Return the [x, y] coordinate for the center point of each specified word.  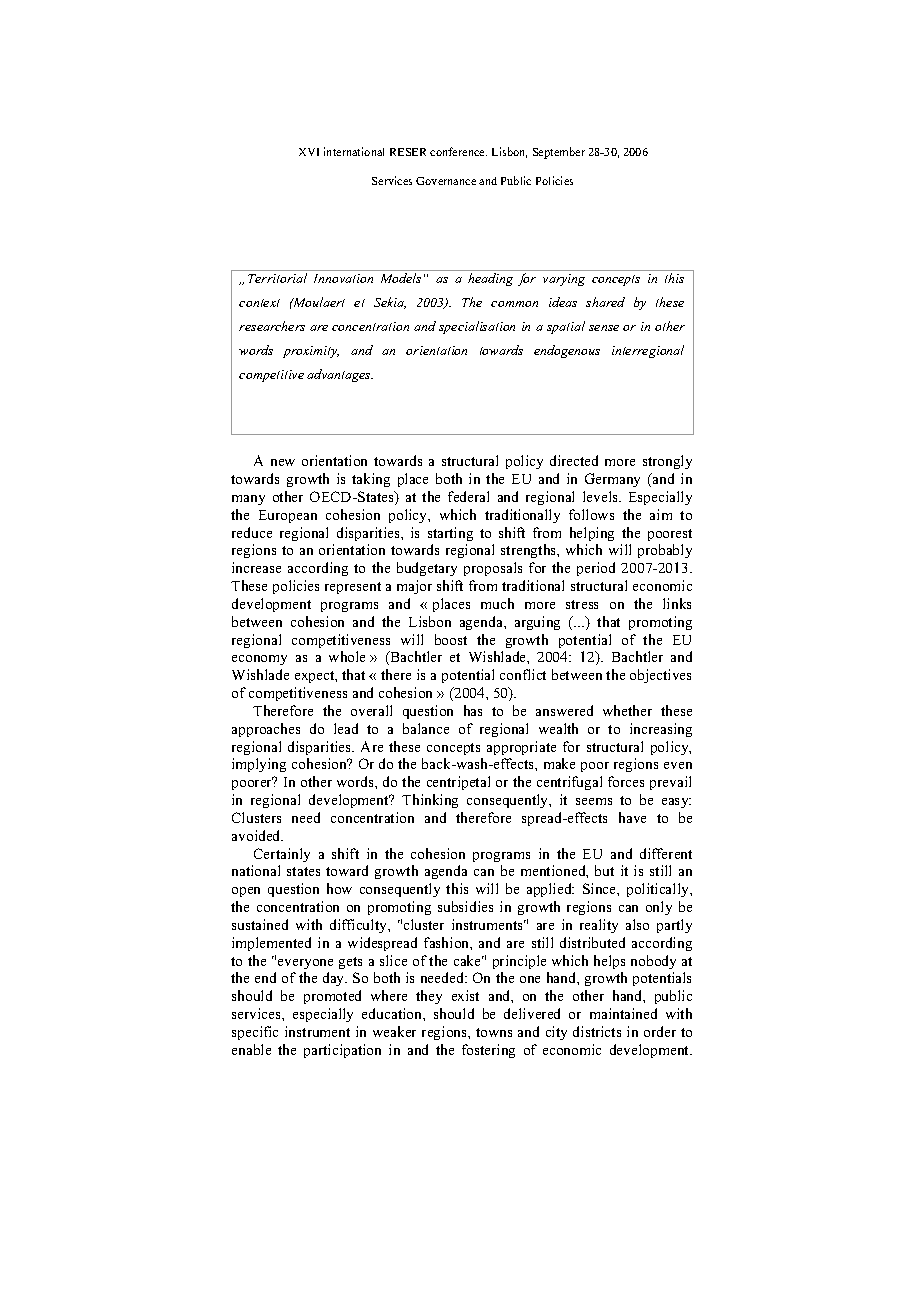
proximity [311, 352]
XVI [309, 152]
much [497, 603]
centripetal [458, 783]
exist [465, 995]
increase [256, 567]
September [559, 153]
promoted [332, 997]
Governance [446, 181]
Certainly [282, 855]
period [596, 569]
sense [604, 328]
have [632, 817]
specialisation [477, 327]
